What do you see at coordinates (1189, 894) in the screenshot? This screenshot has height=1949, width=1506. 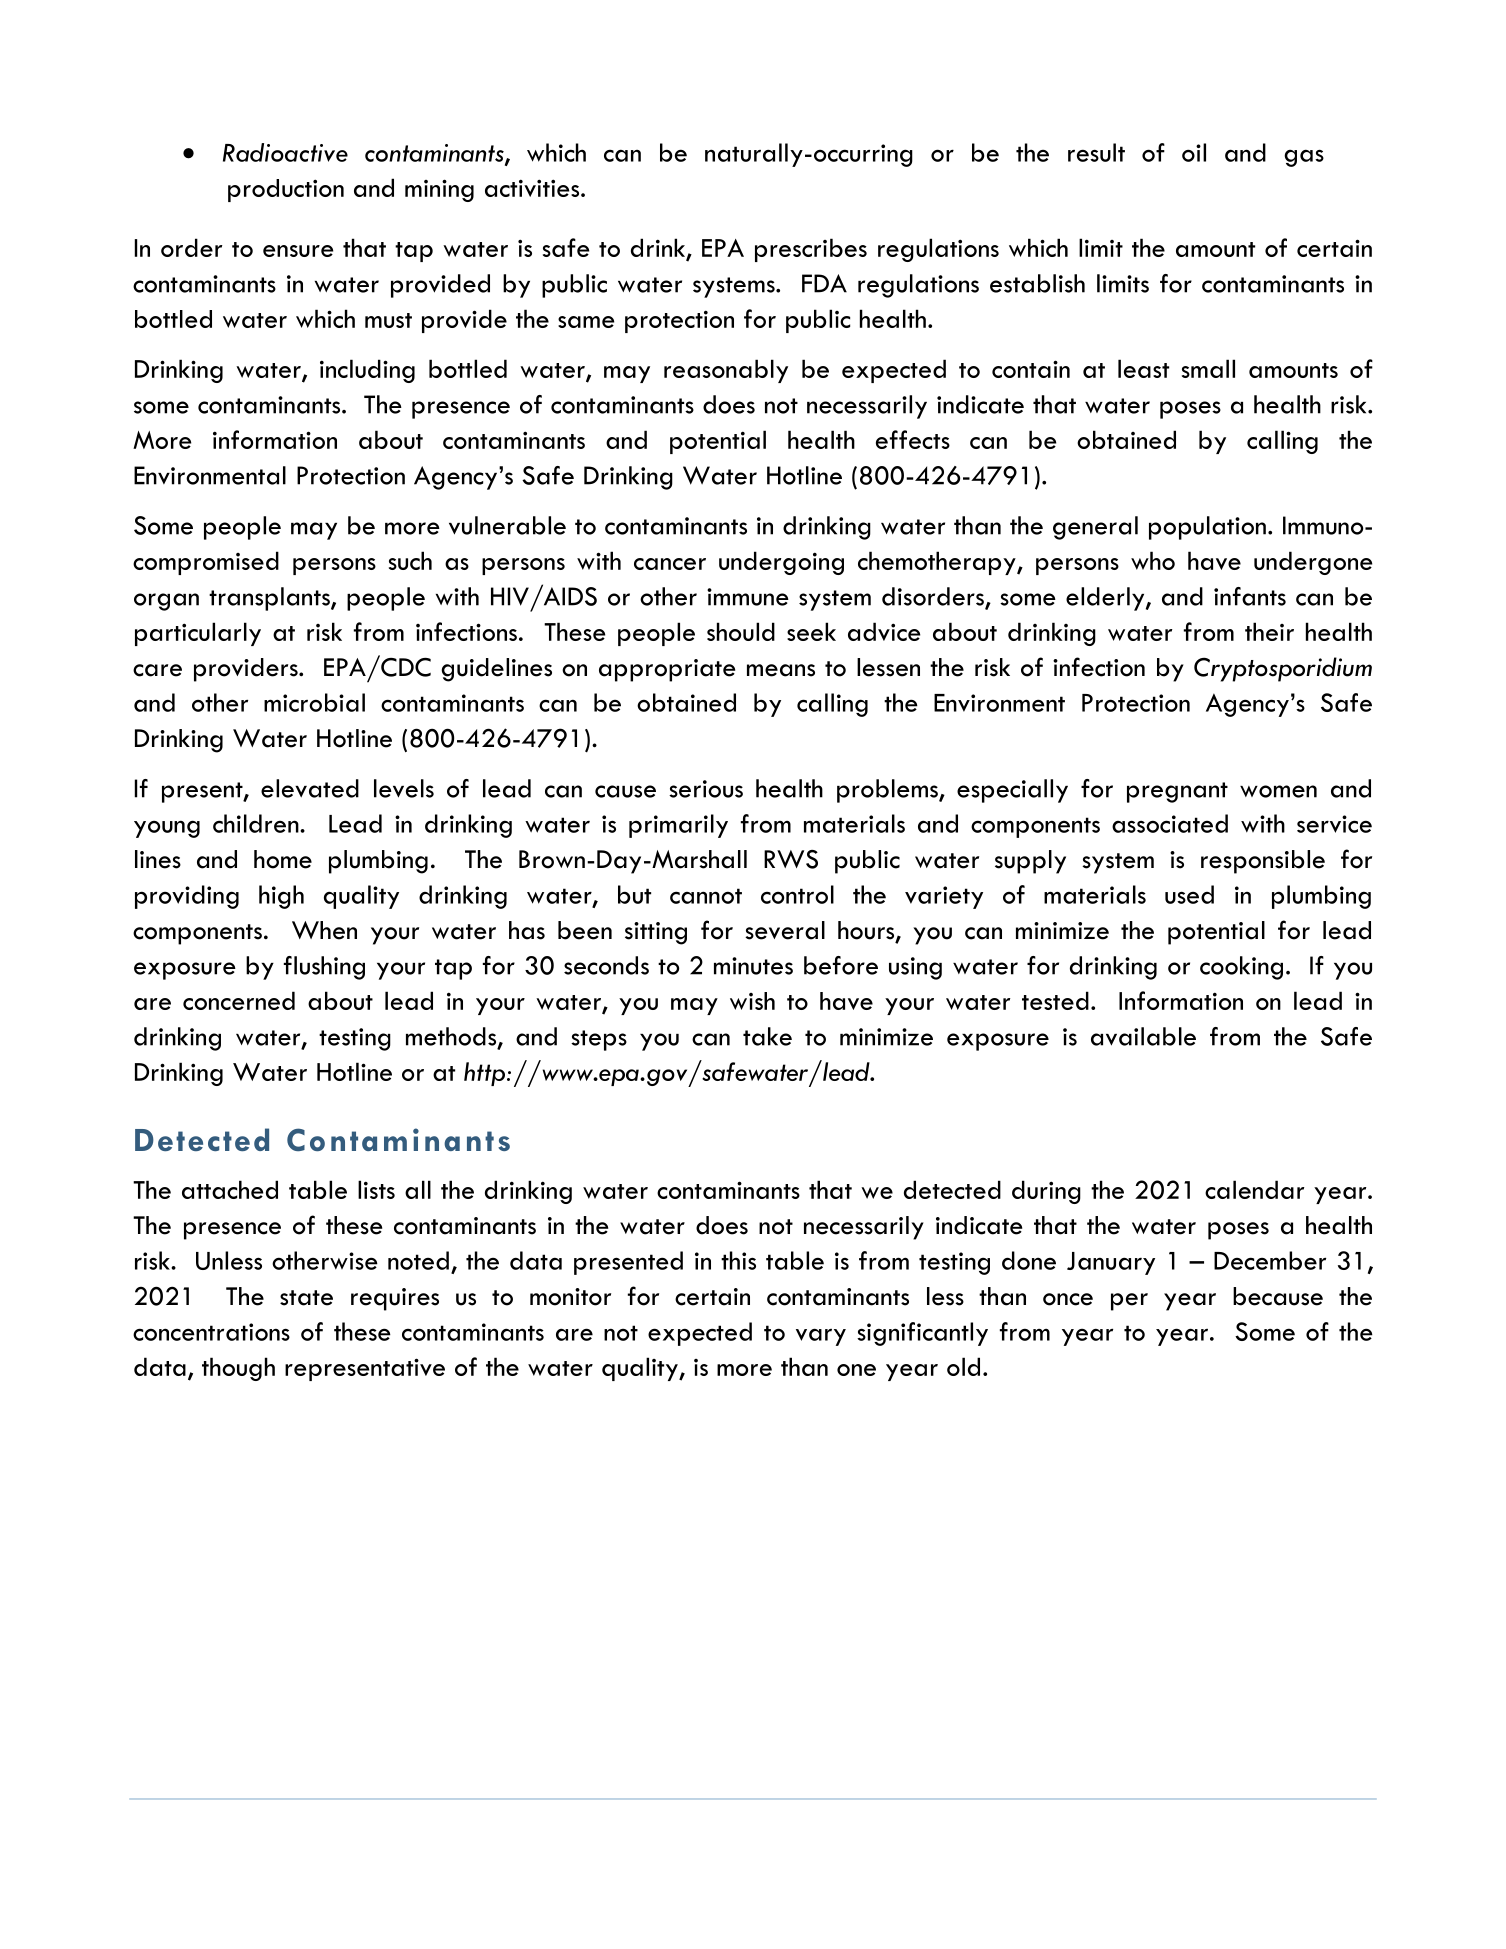 I see `used` at bounding box center [1189, 894].
